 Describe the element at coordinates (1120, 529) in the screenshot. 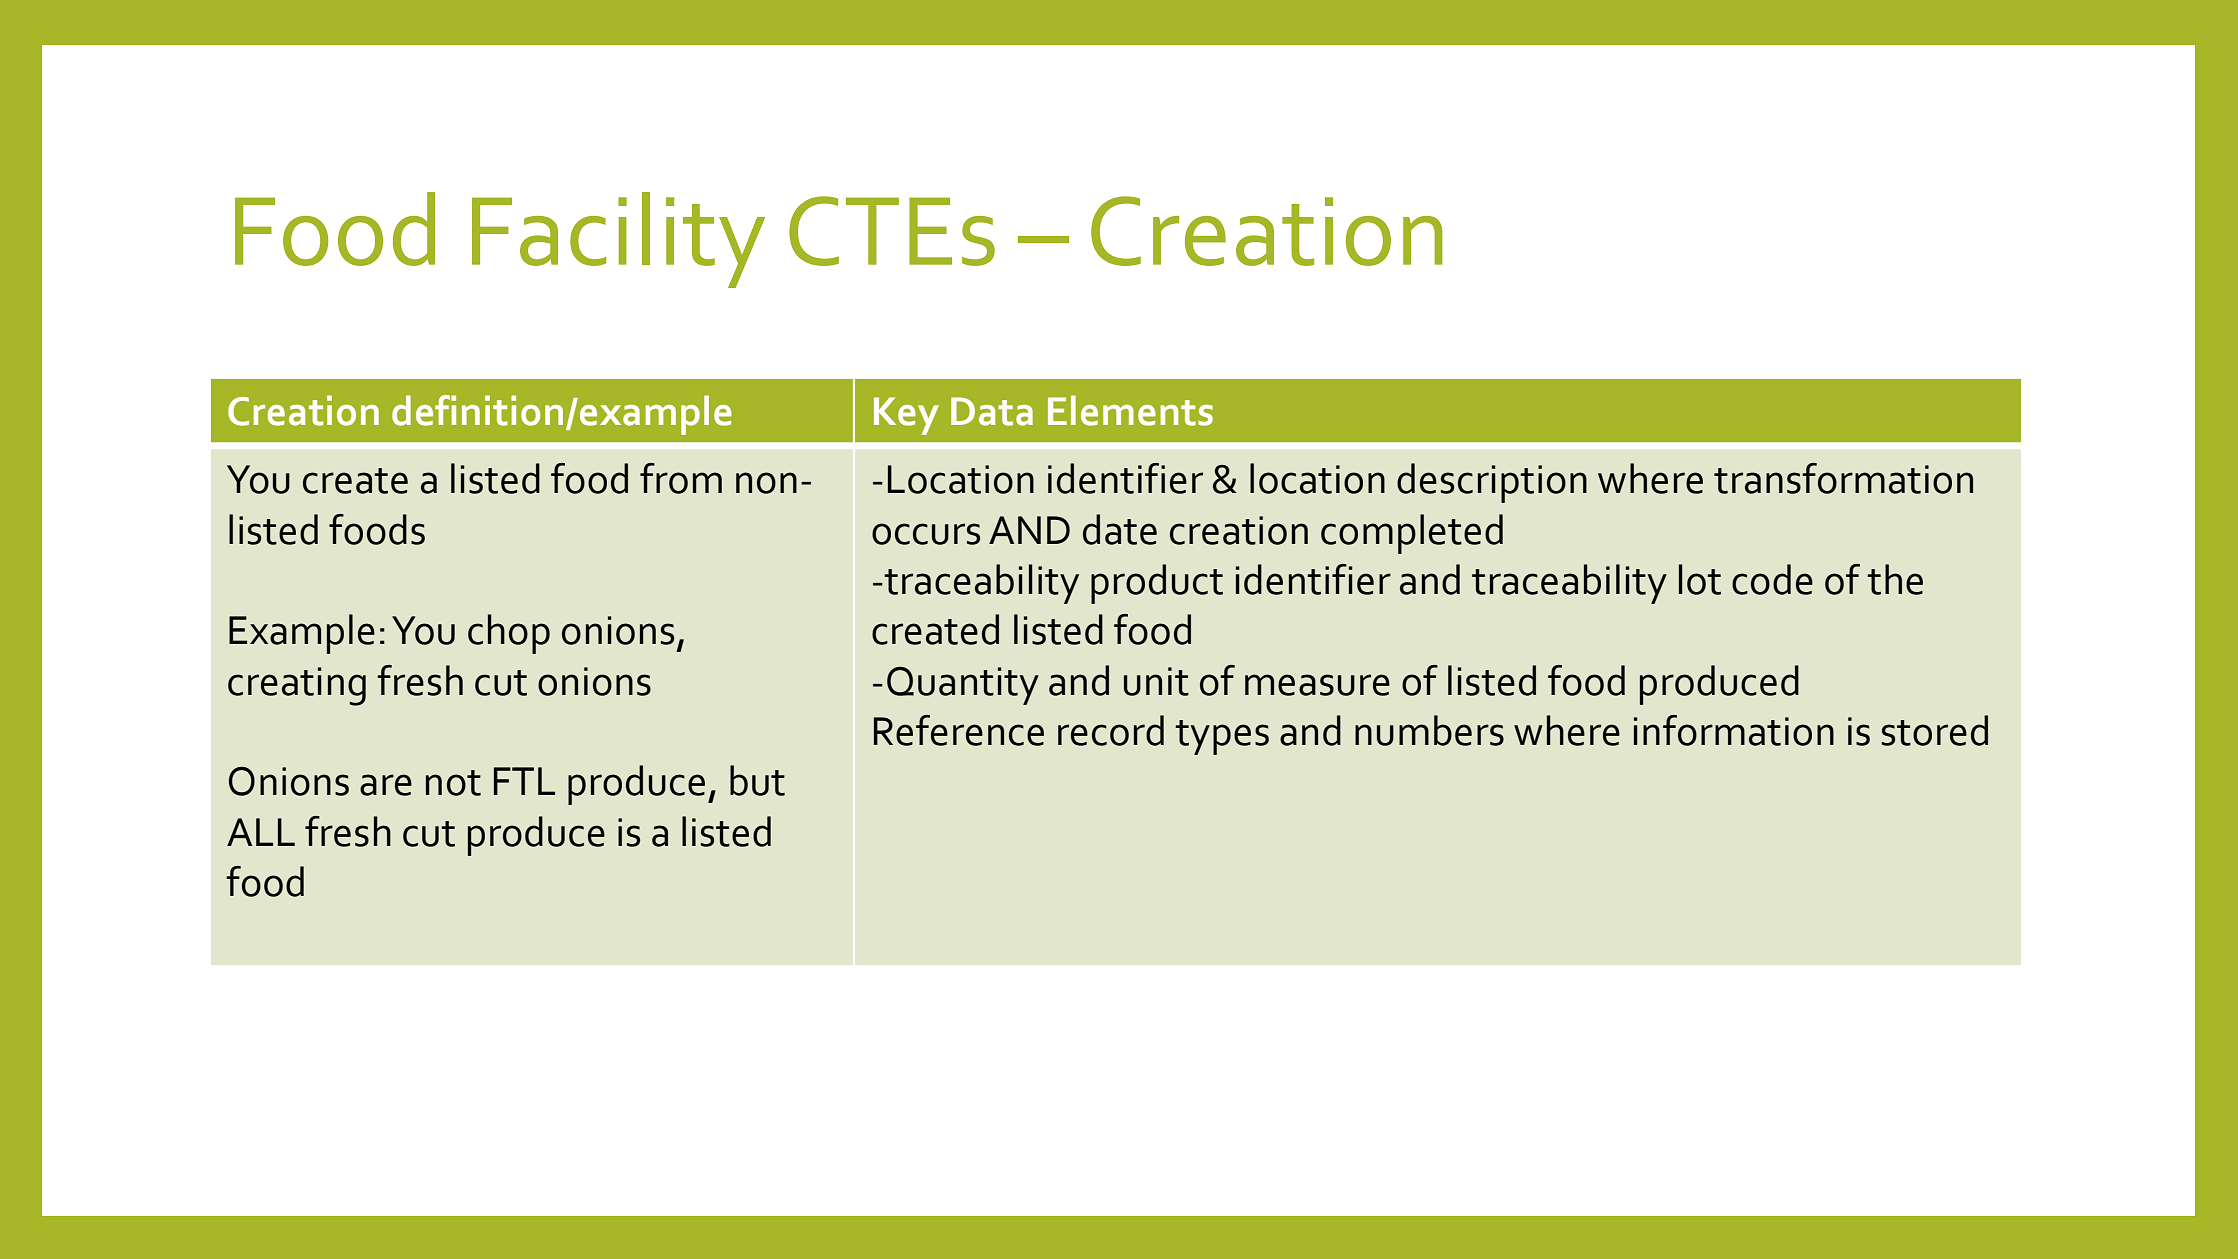

I see `date` at that location.
